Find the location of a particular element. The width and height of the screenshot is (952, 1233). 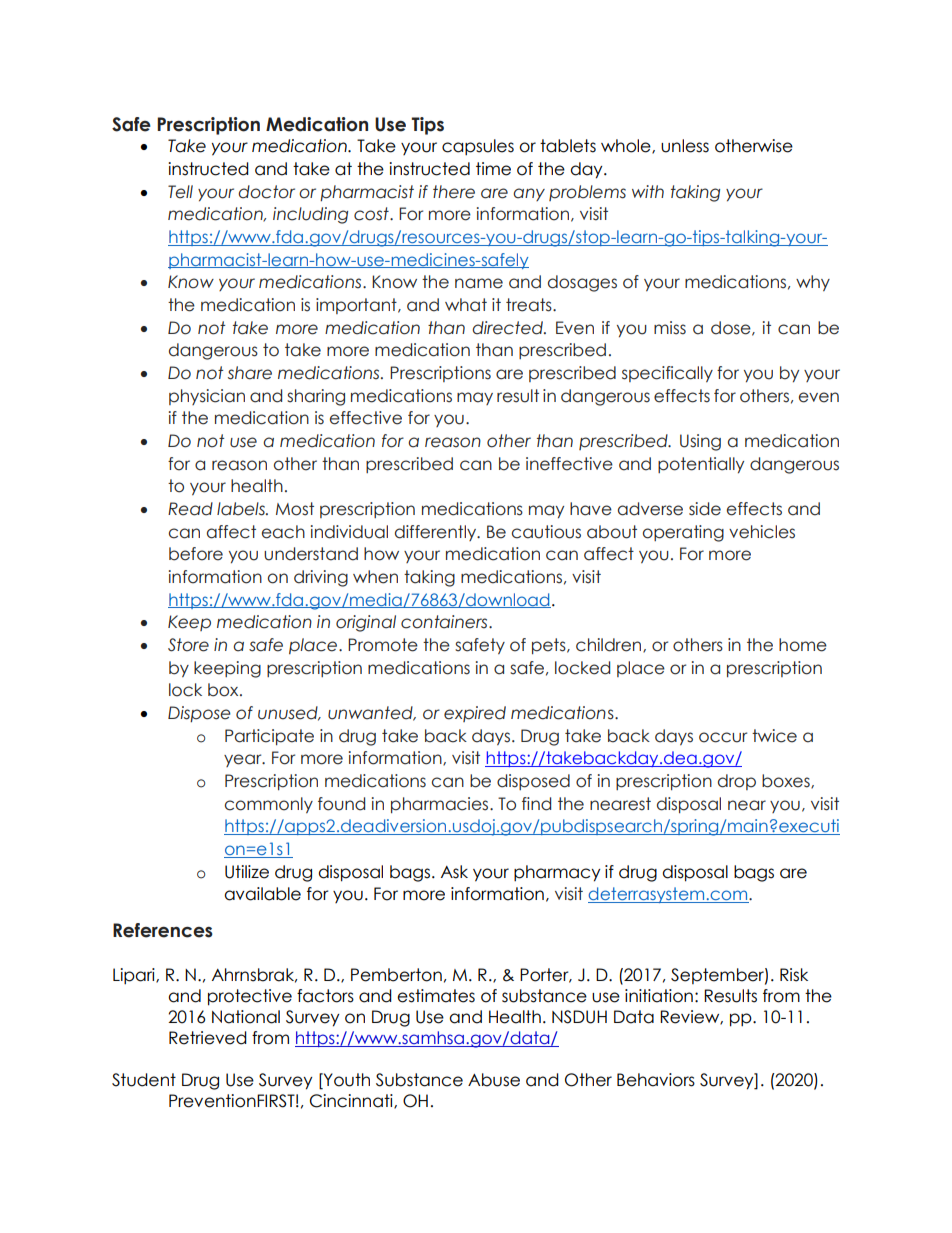

Abuse is located at coordinates (494, 1080).
